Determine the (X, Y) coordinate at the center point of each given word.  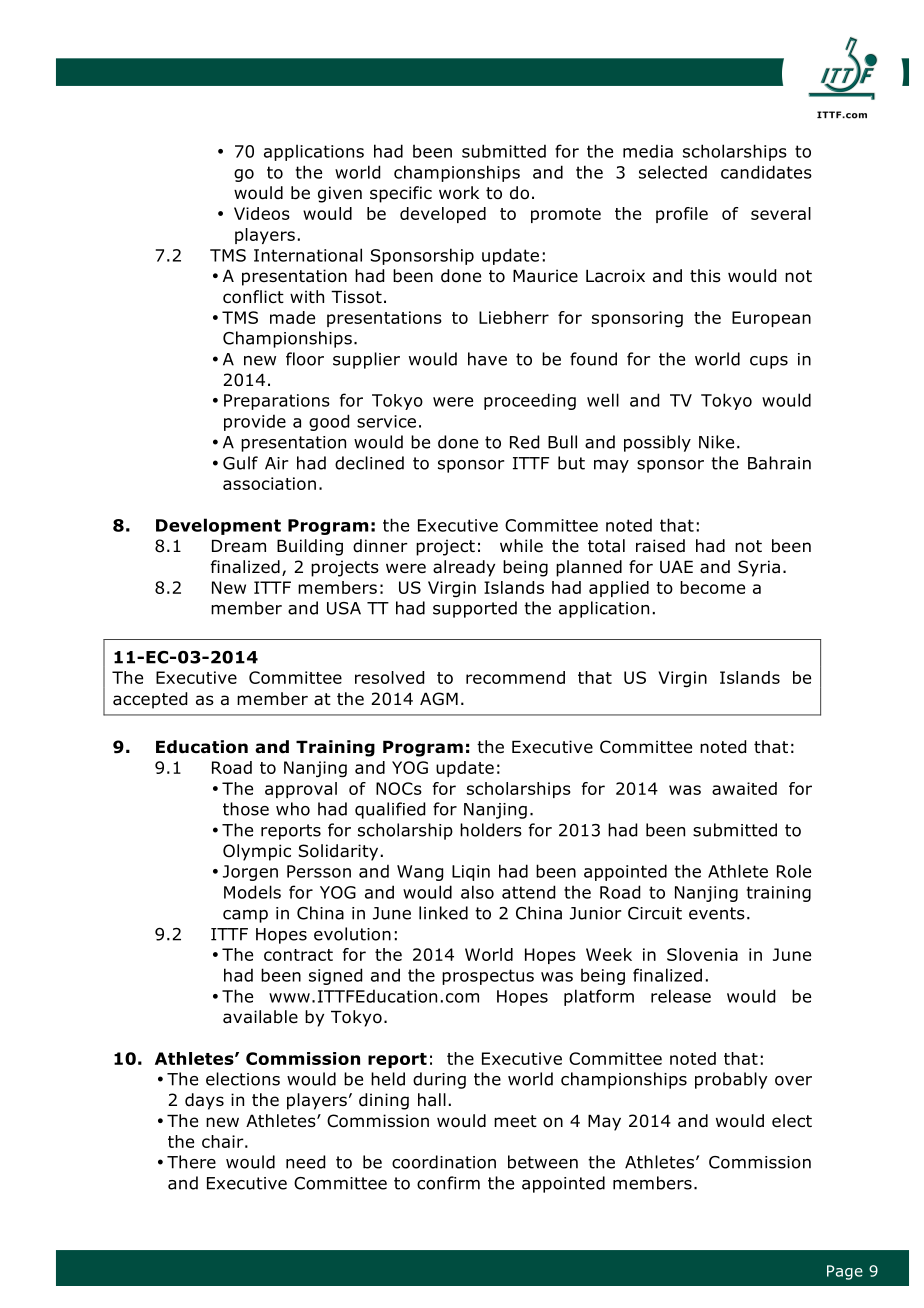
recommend (515, 677)
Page (845, 1272)
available (260, 1017)
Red (524, 442)
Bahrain (779, 463)
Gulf (240, 463)
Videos (262, 213)
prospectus (488, 977)
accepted (150, 700)
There (191, 1162)
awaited (744, 788)
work (459, 193)
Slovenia (702, 954)
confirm (448, 1183)
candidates (766, 172)
